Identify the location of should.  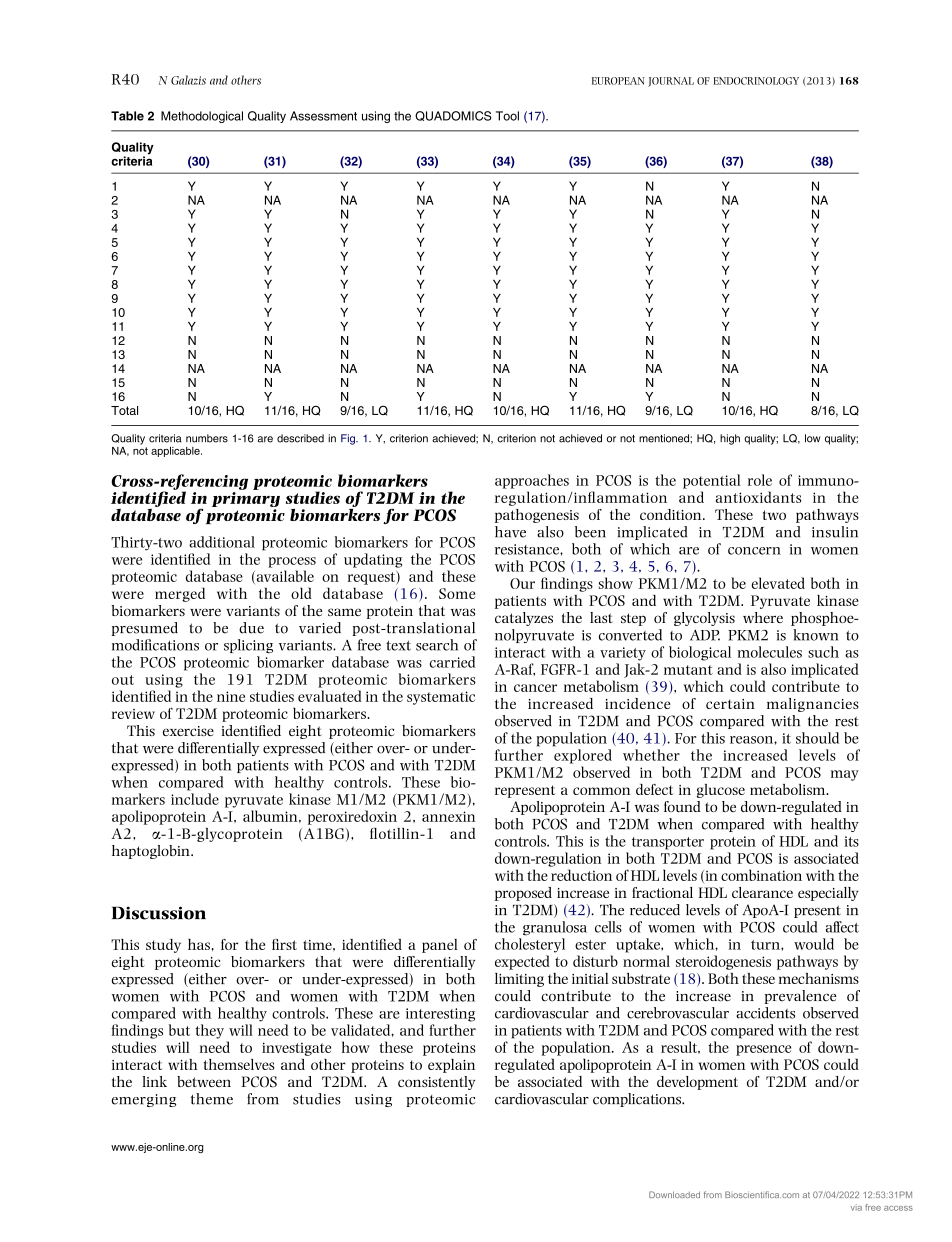
(817, 738).
